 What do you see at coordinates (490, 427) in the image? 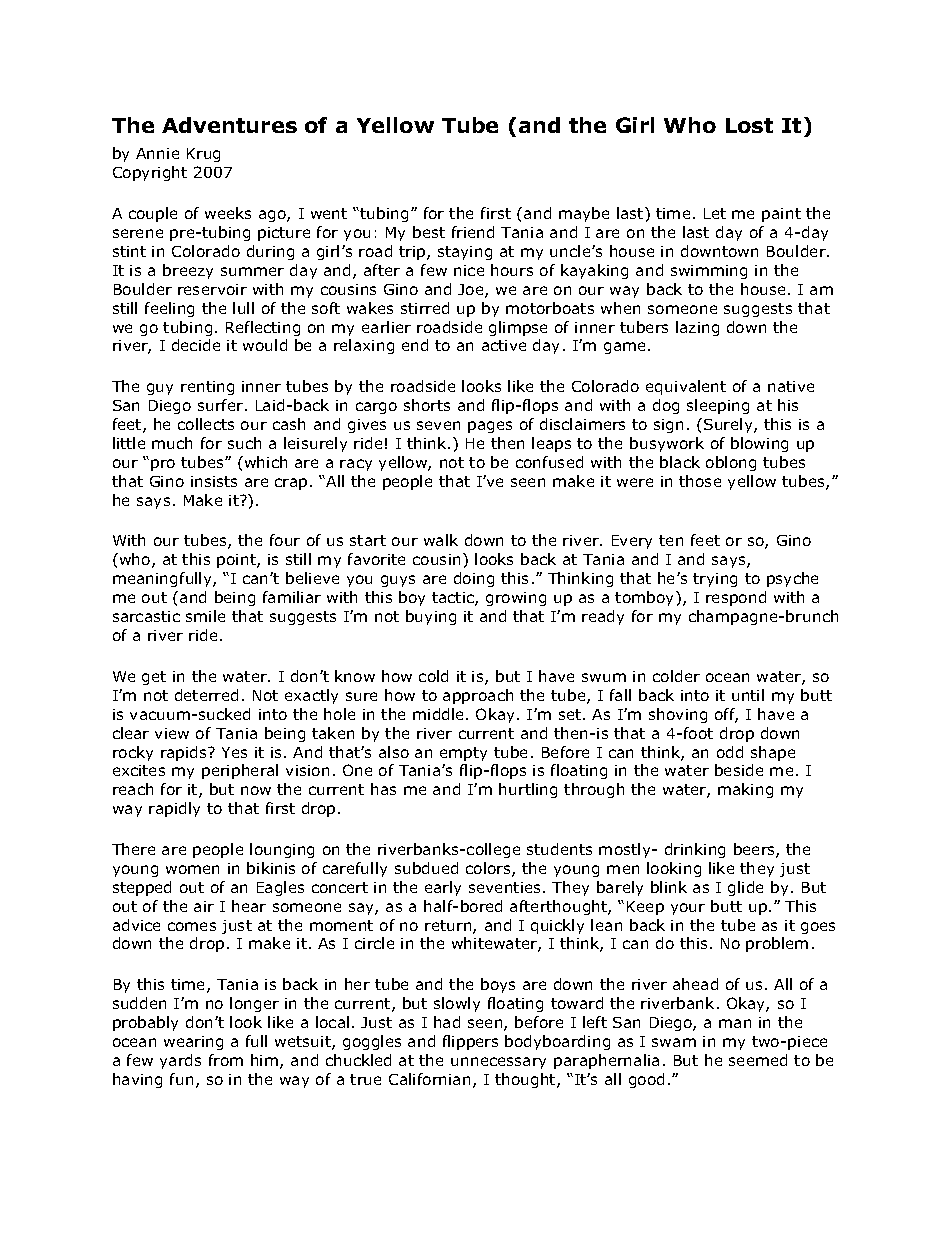
I see `pages` at bounding box center [490, 427].
